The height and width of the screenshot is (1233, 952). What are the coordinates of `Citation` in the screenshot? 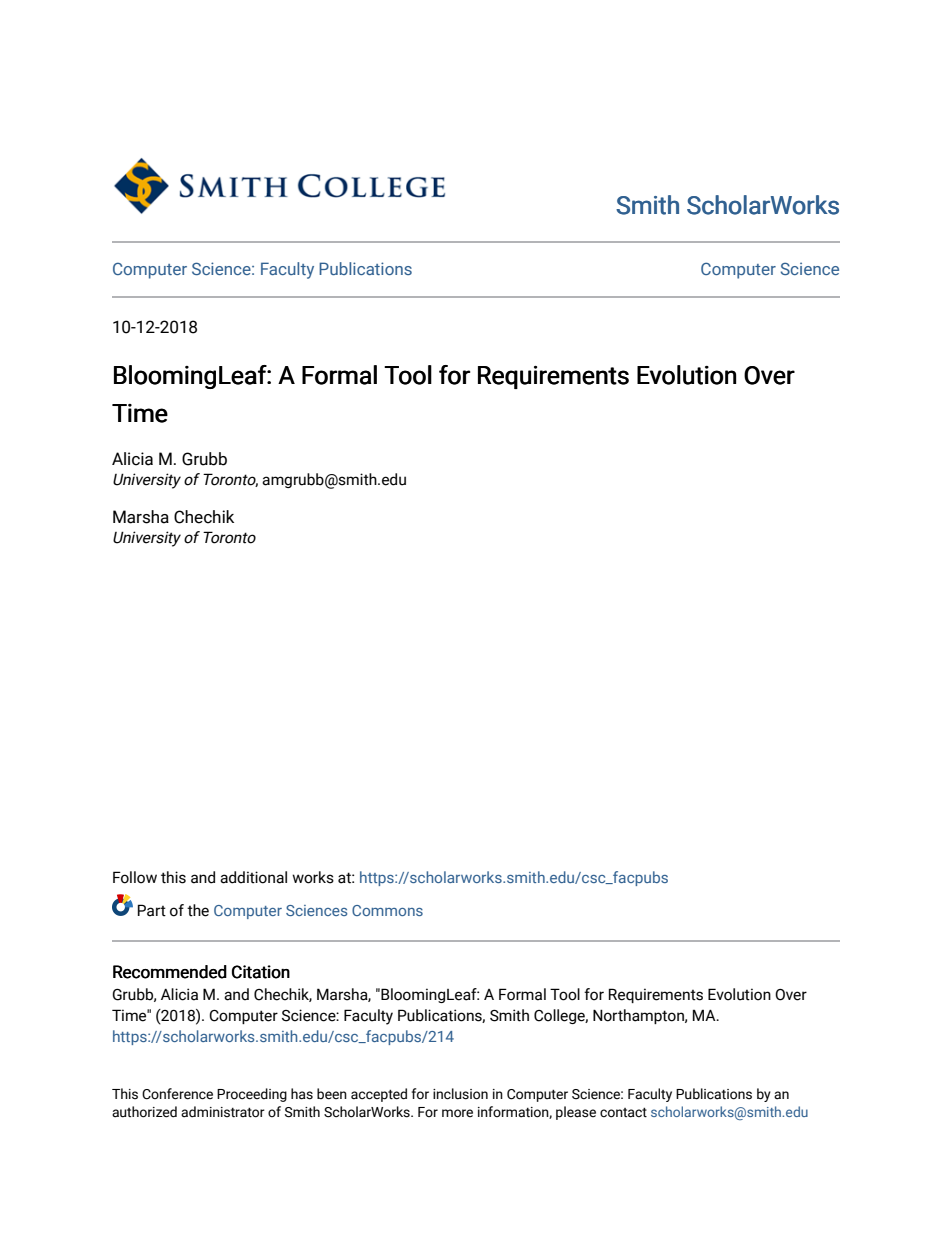 It's located at (261, 972).
